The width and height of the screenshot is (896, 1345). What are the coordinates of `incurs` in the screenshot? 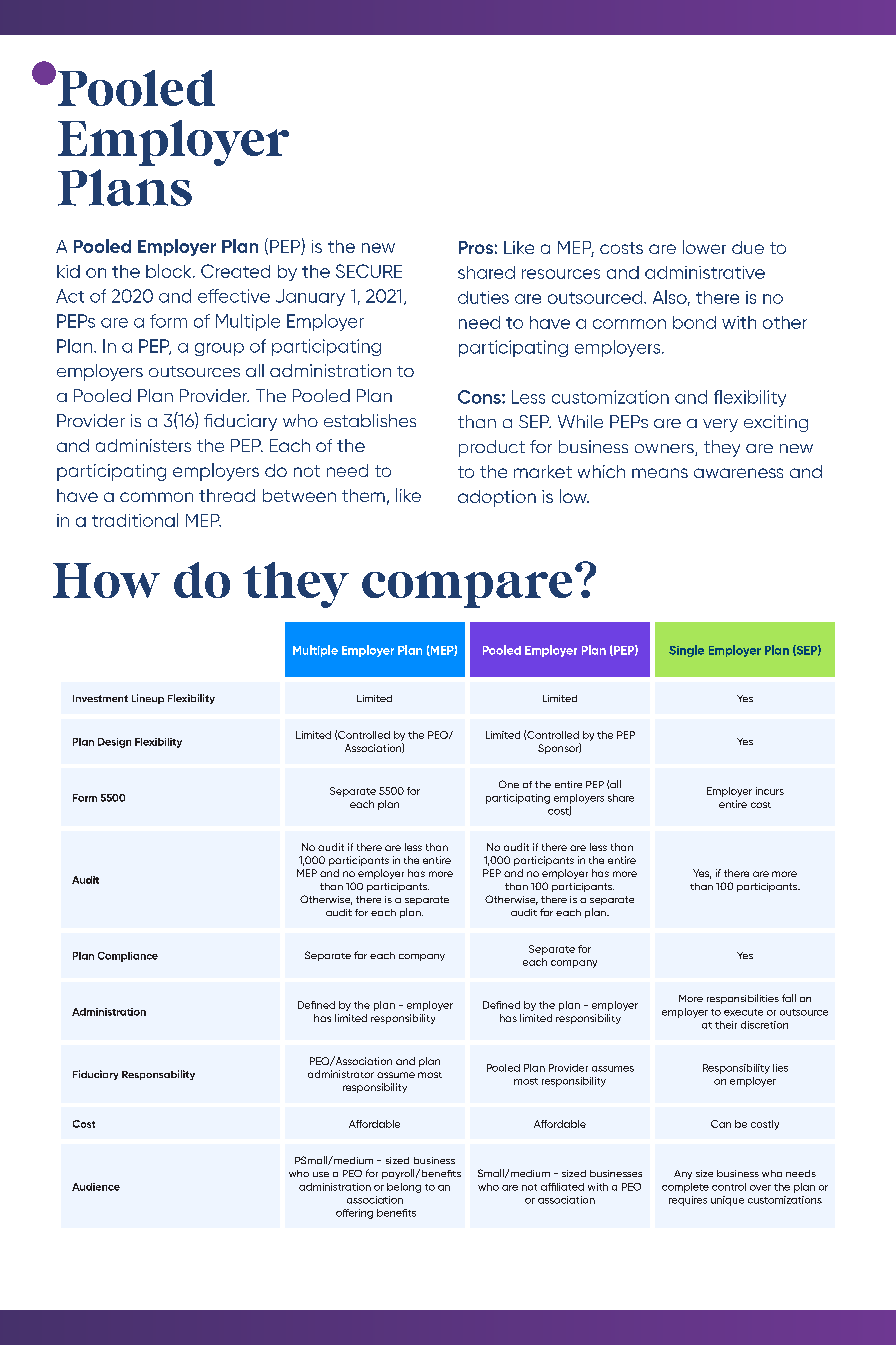 It's located at (770, 791).
